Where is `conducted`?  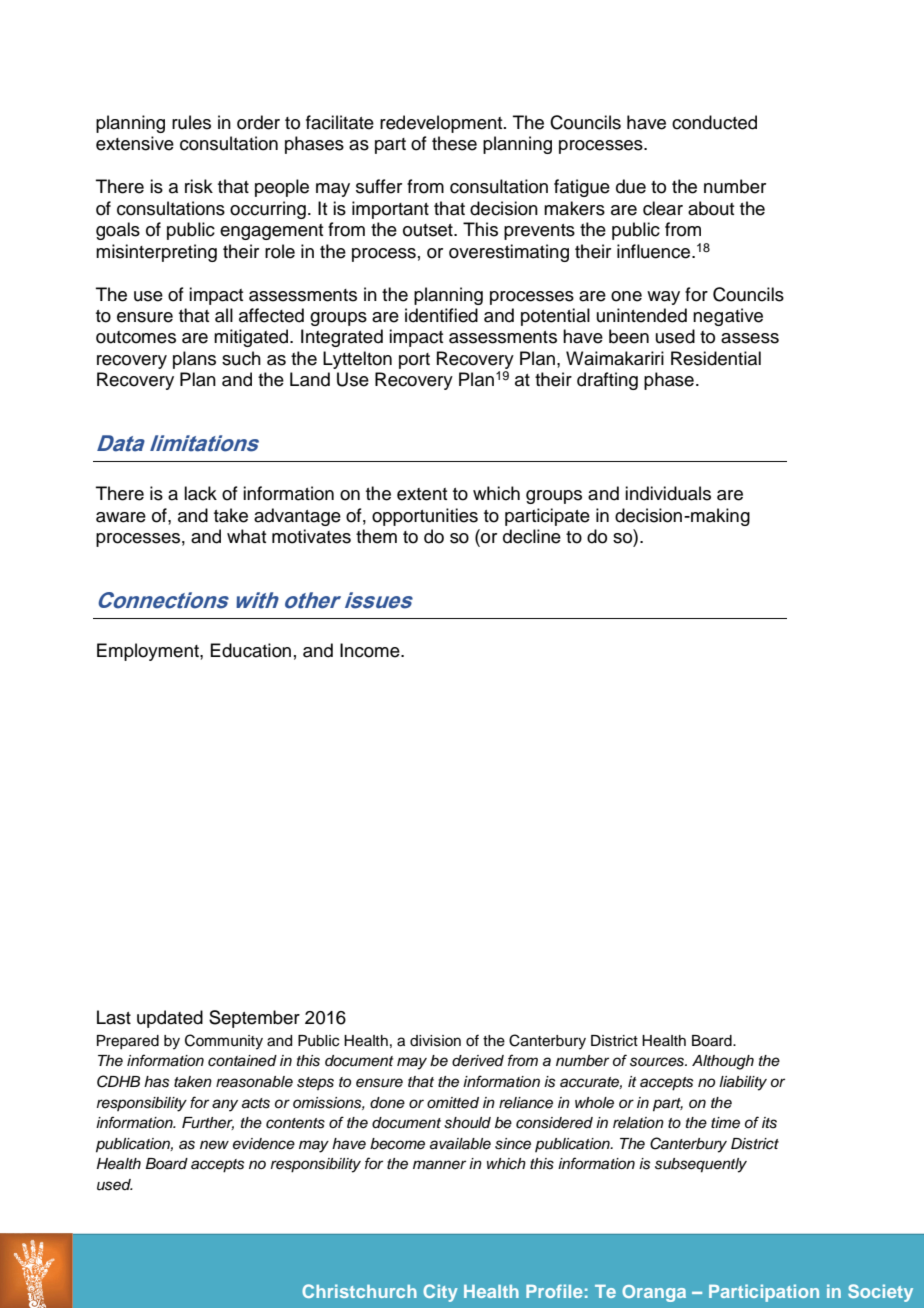 conducted is located at coordinates (714, 122).
